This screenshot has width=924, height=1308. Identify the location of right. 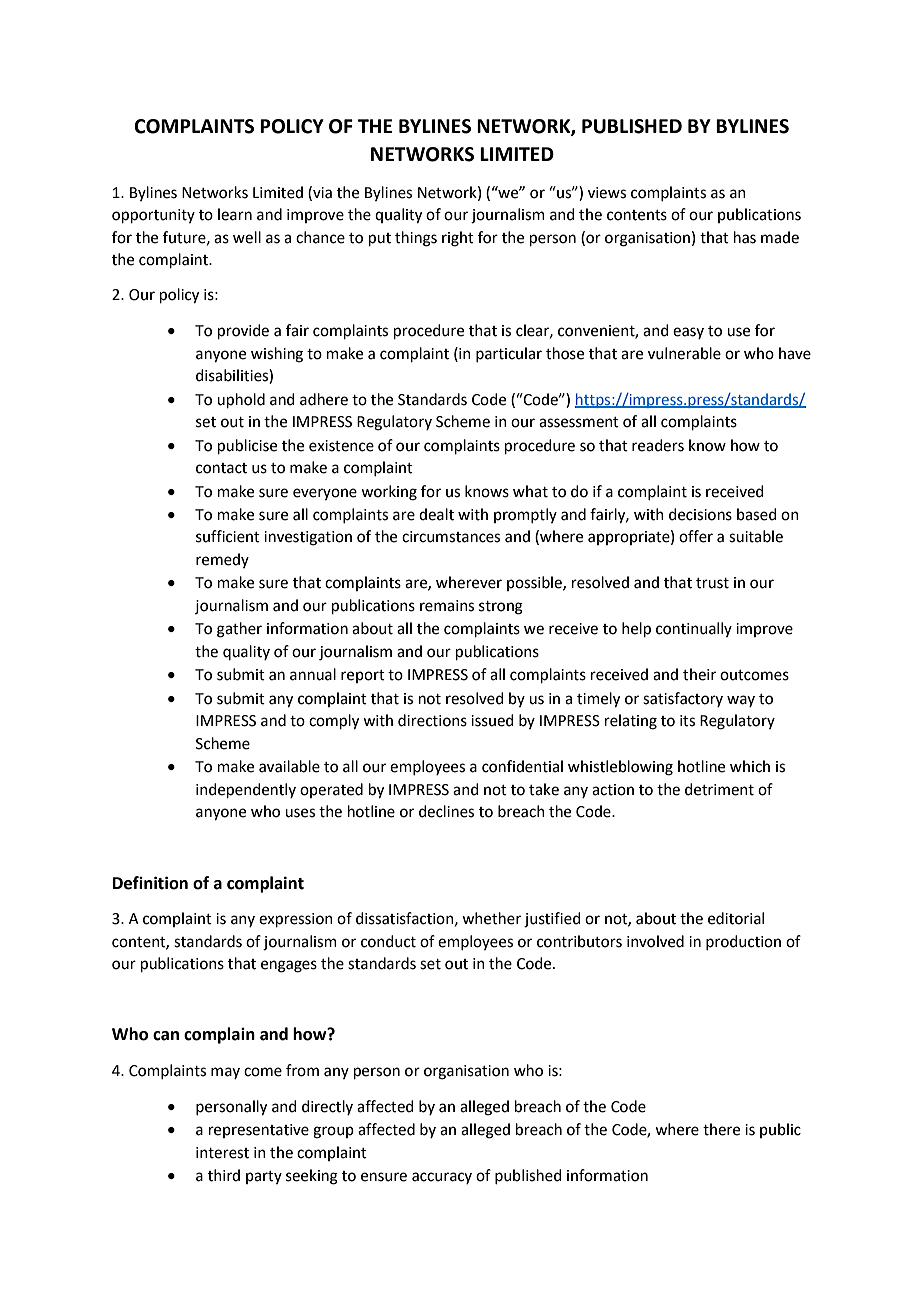
(458, 239).
